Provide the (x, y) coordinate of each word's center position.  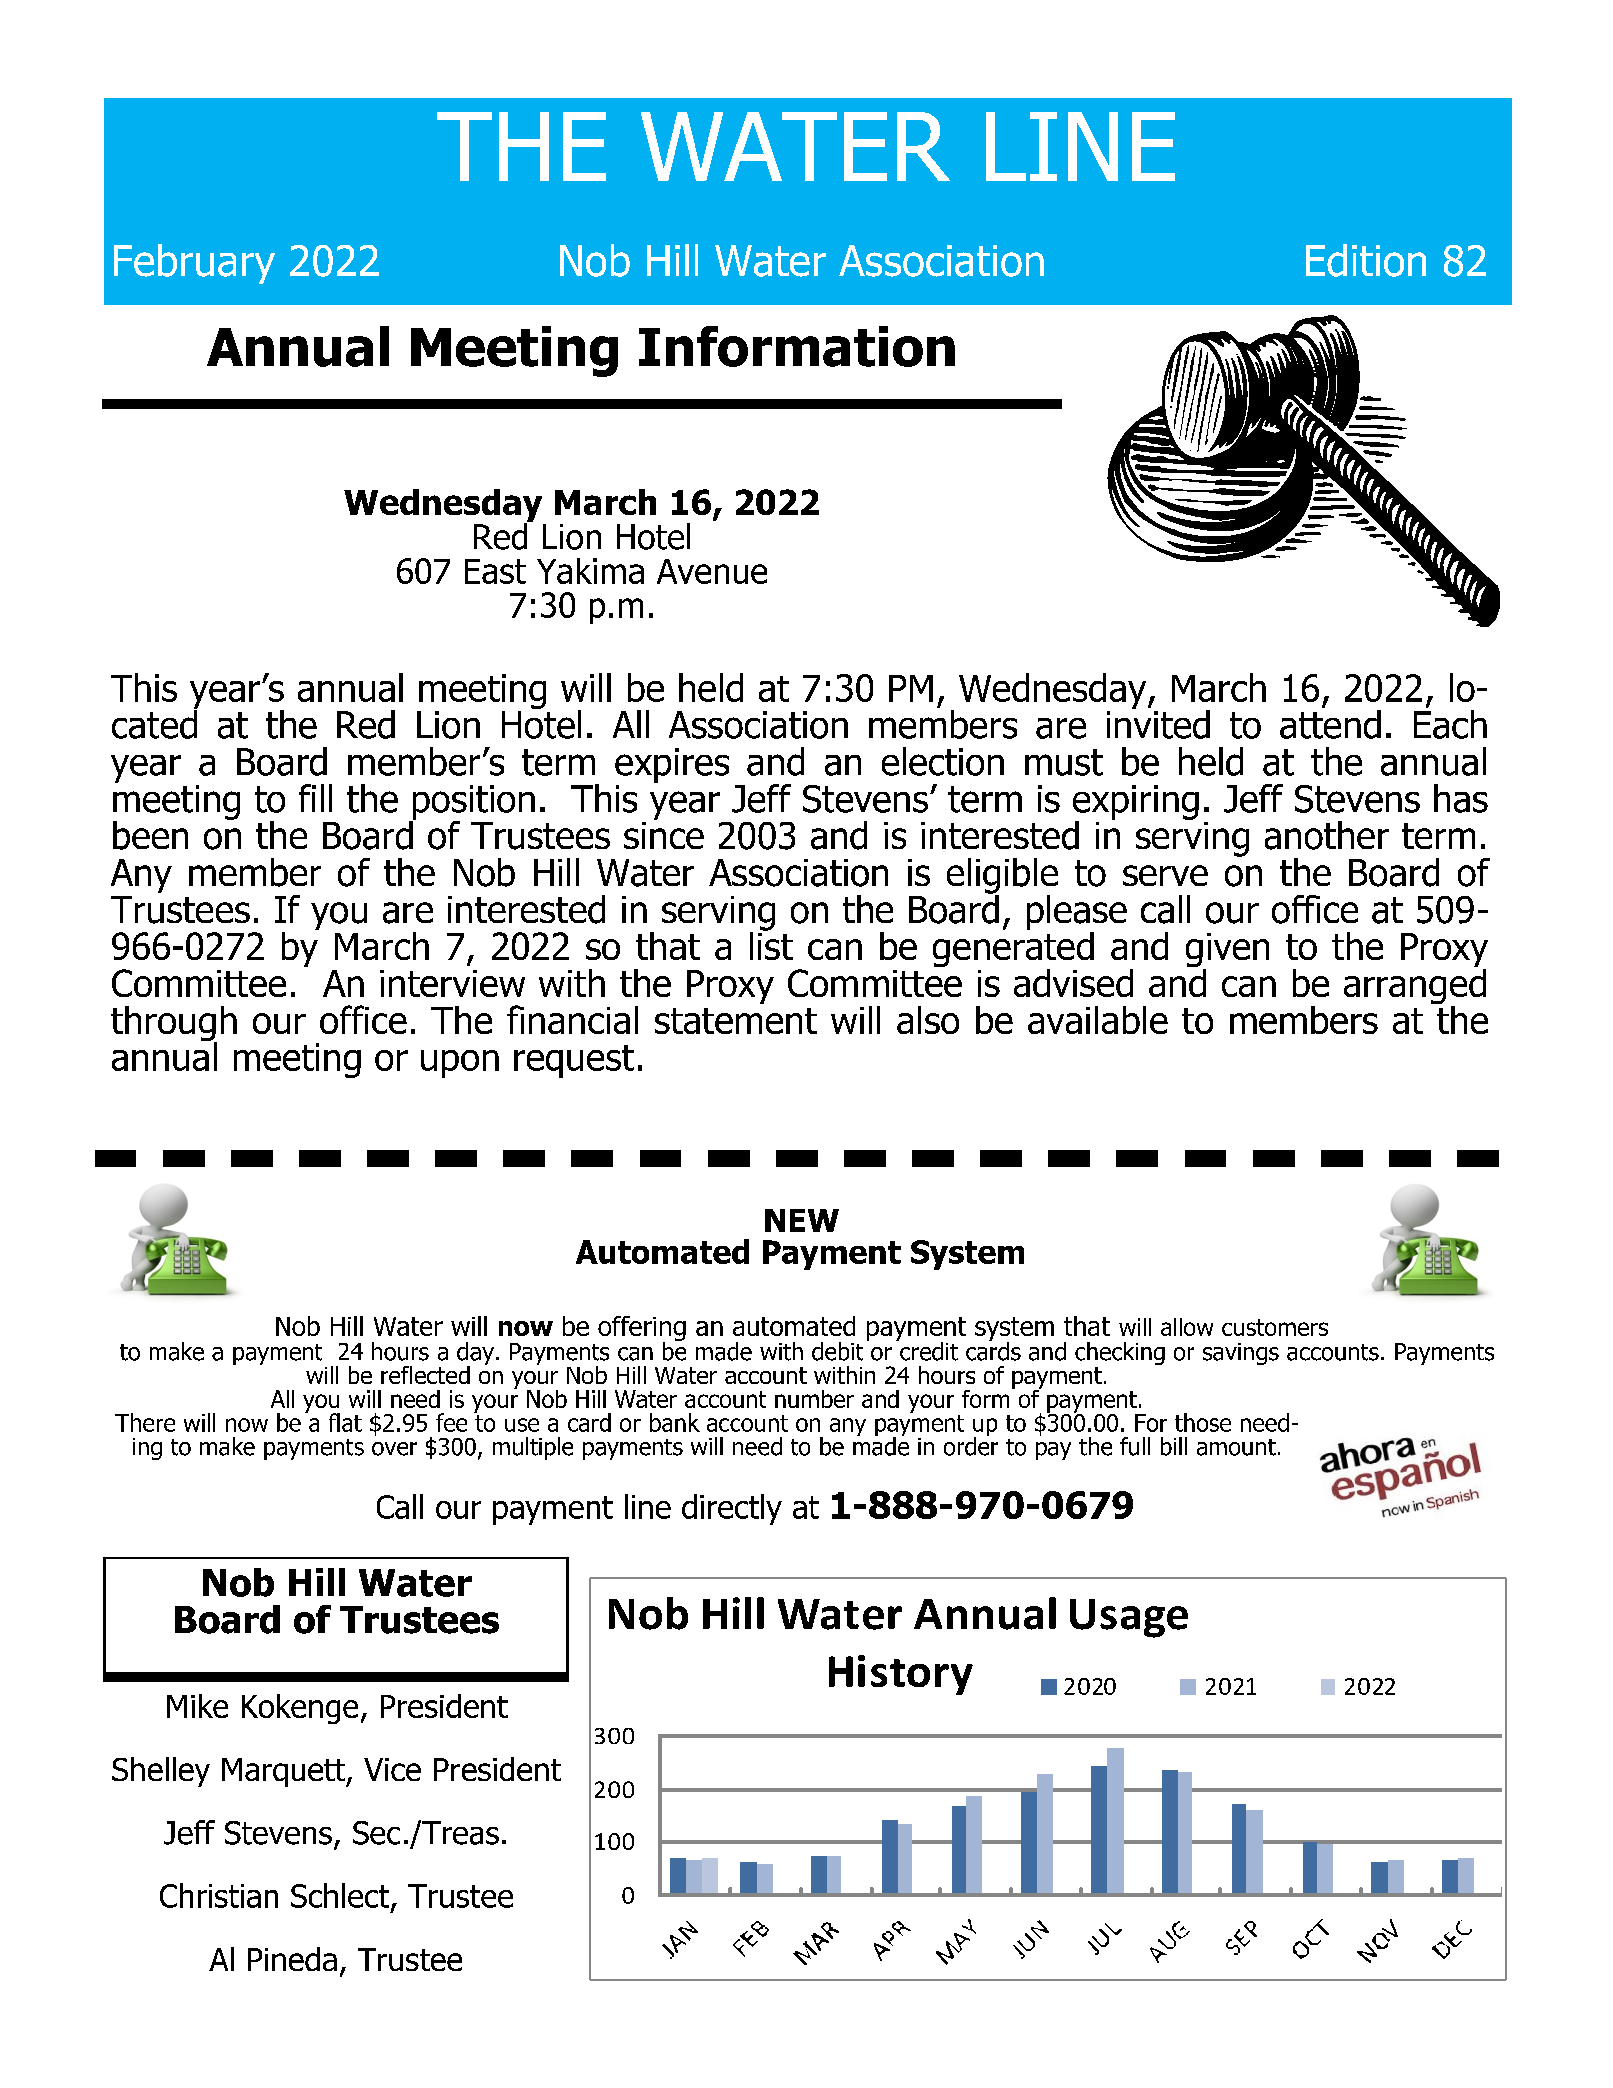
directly (732, 1509)
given (1227, 951)
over (394, 1449)
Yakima (590, 571)
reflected (425, 1375)
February (194, 264)
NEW (802, 1220)
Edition (1366, 260)
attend (1330, 723)
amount (1236, 1447)
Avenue (712, 571)
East (495, 571)
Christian (219, 1895)
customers (1275, 1327)
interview (452, 983)
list (771, 944)
